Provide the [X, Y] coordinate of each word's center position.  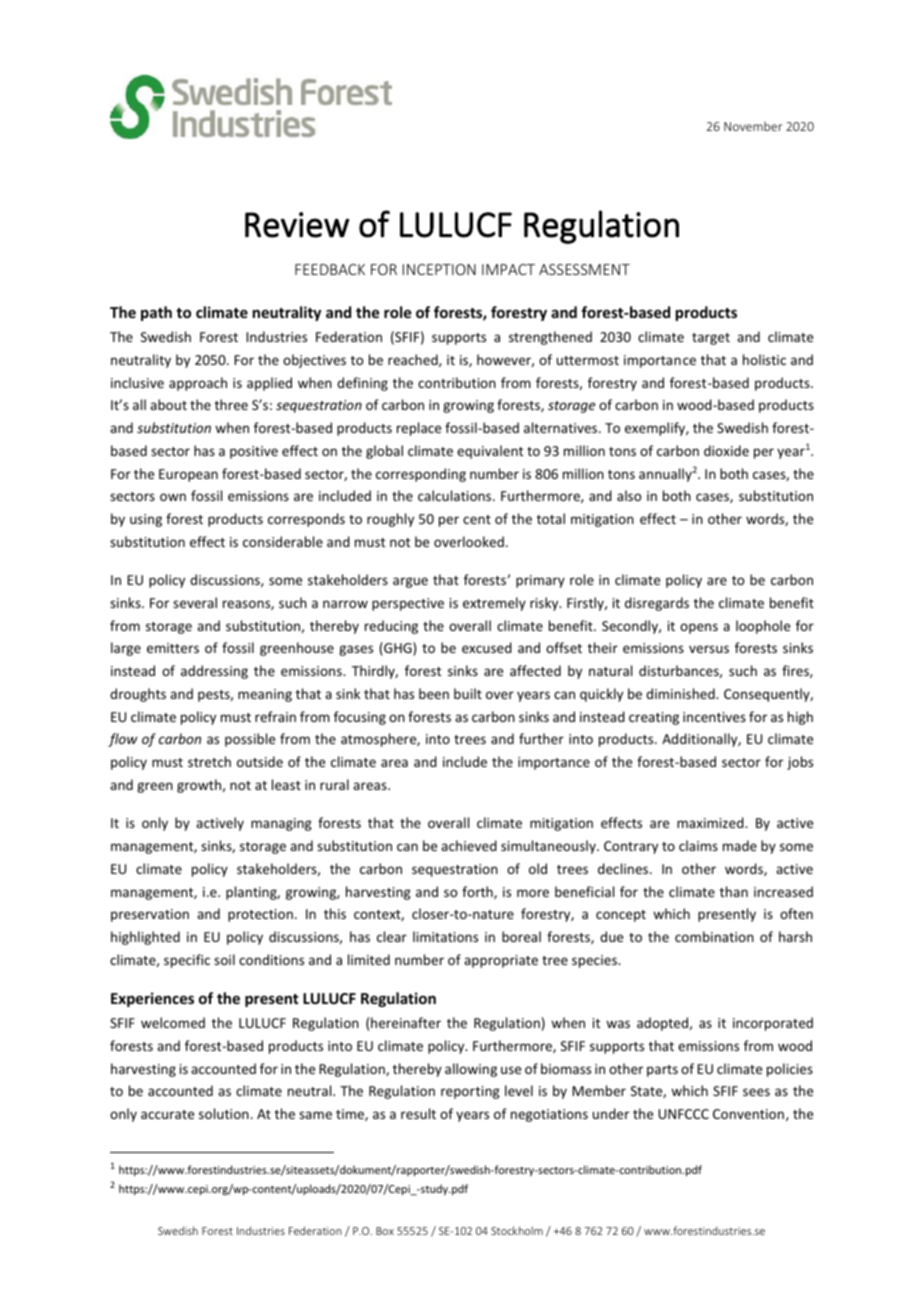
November [753, 126]
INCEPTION [439, 269]
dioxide [726, 450]
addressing [214, 672]
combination [714, 936]
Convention [748, 1114]
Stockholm [517, 1230]
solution [224, 1113]
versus [709, 649]
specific [187, 961]
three [231, 404]
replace [419, 429]
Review [297, 225]
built [468, 693]
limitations [445, 936]
